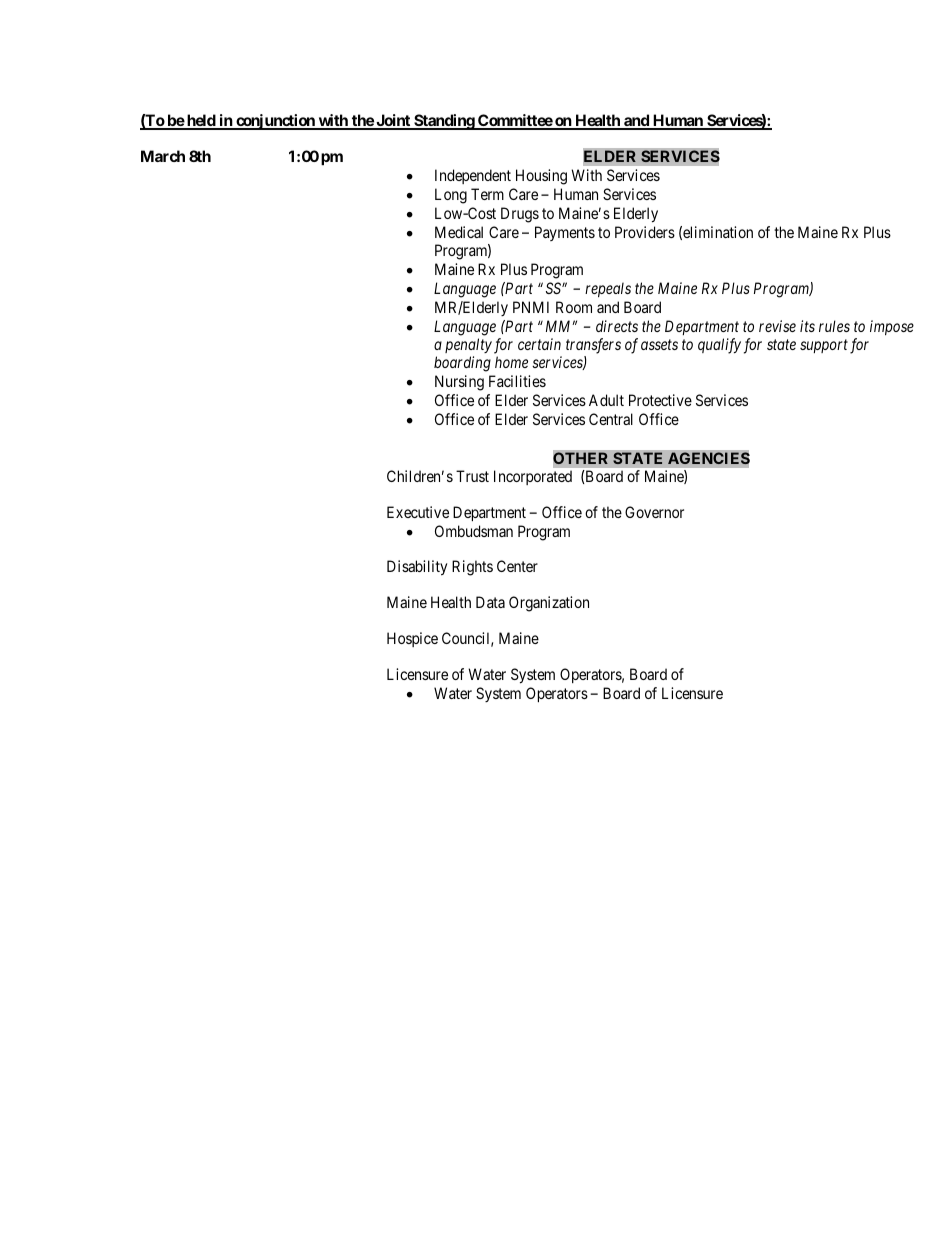  Describe the element at coordinates (533, 477) in the screenshot. I see `Incorporated` at that location.
